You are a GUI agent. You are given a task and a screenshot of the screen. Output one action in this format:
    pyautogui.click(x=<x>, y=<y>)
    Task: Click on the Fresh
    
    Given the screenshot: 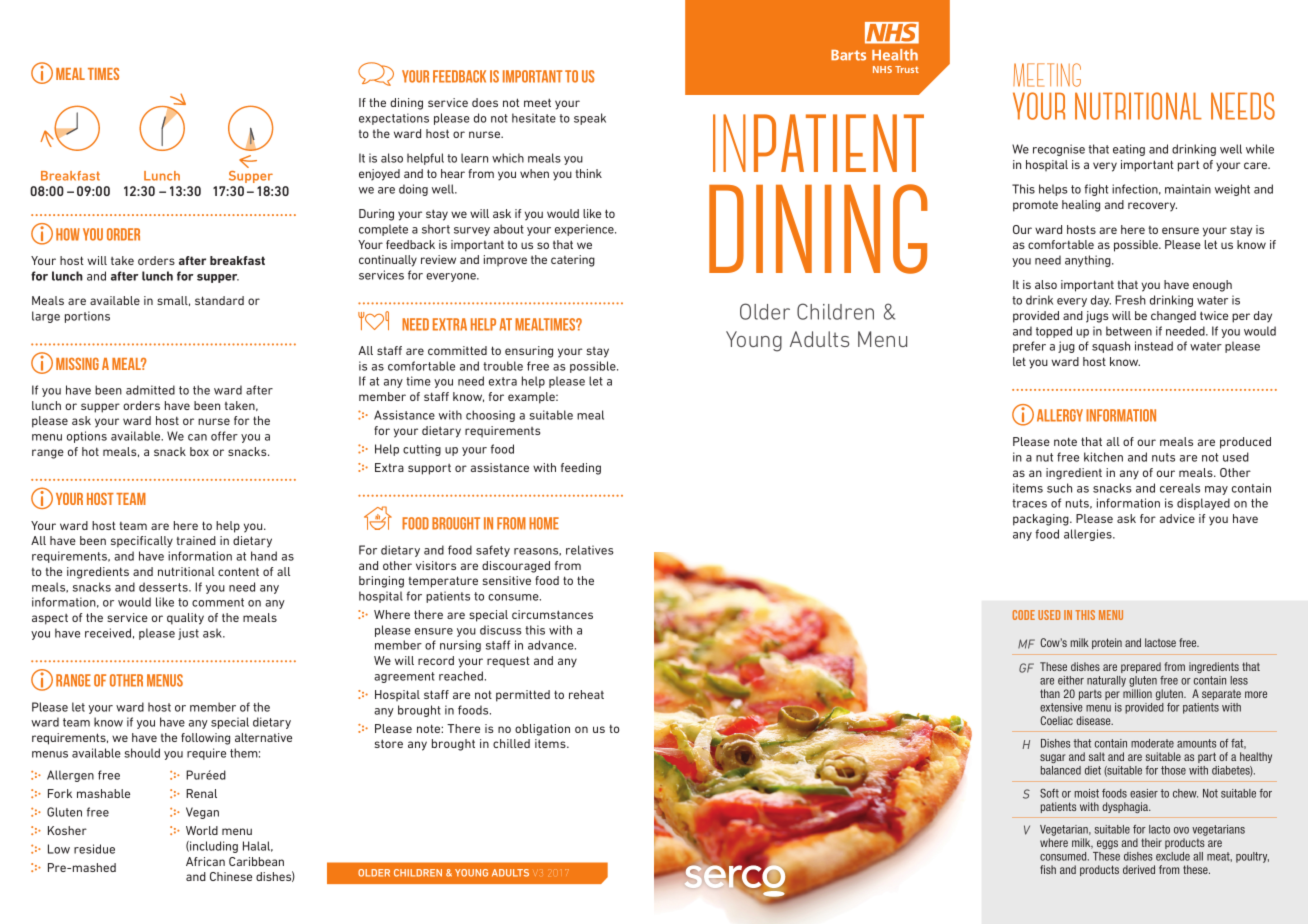 What is the action you would take?
    pyautogui.click(x=1130, y=300)
